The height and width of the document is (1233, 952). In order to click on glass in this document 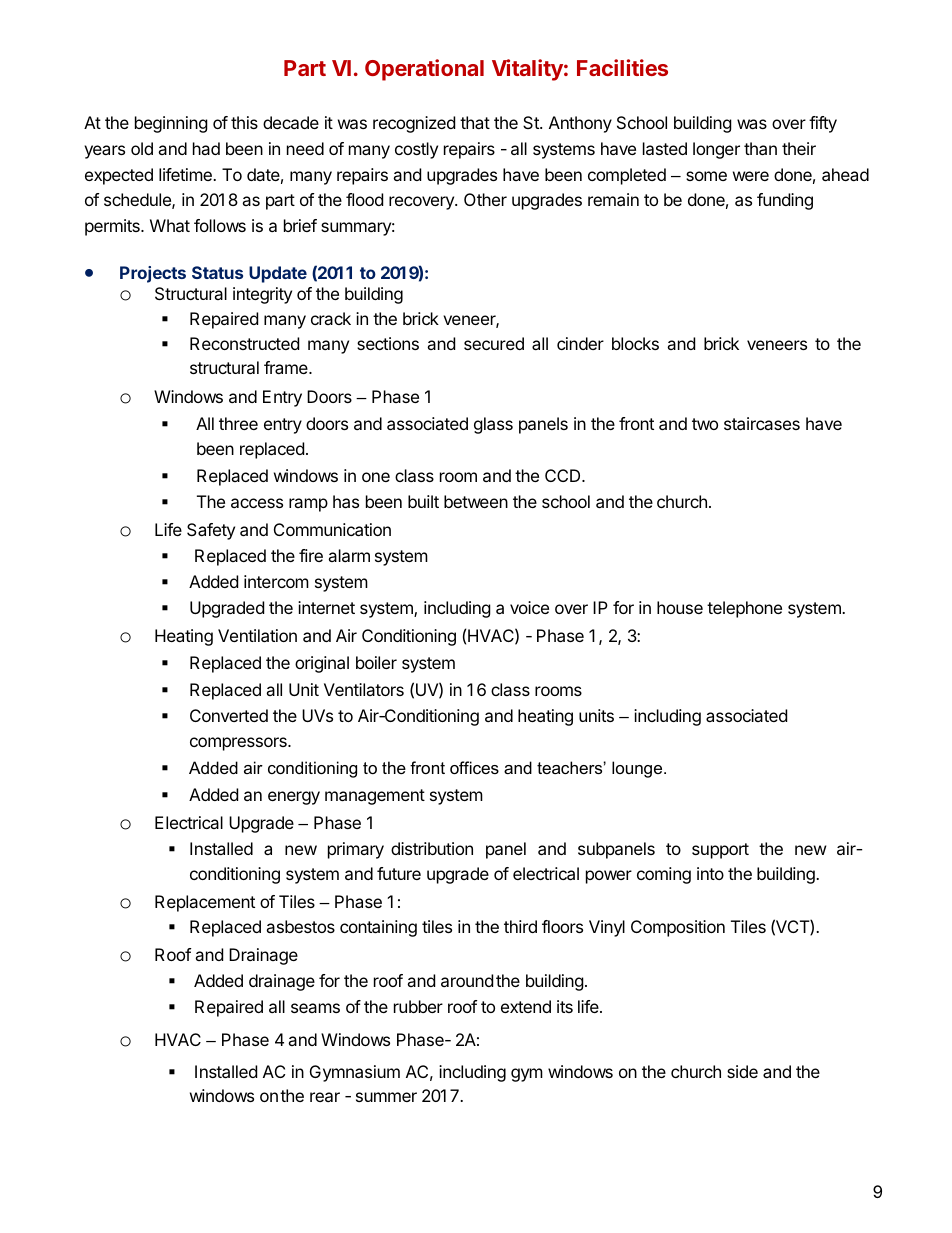, I will do `click(493, 425)`.
